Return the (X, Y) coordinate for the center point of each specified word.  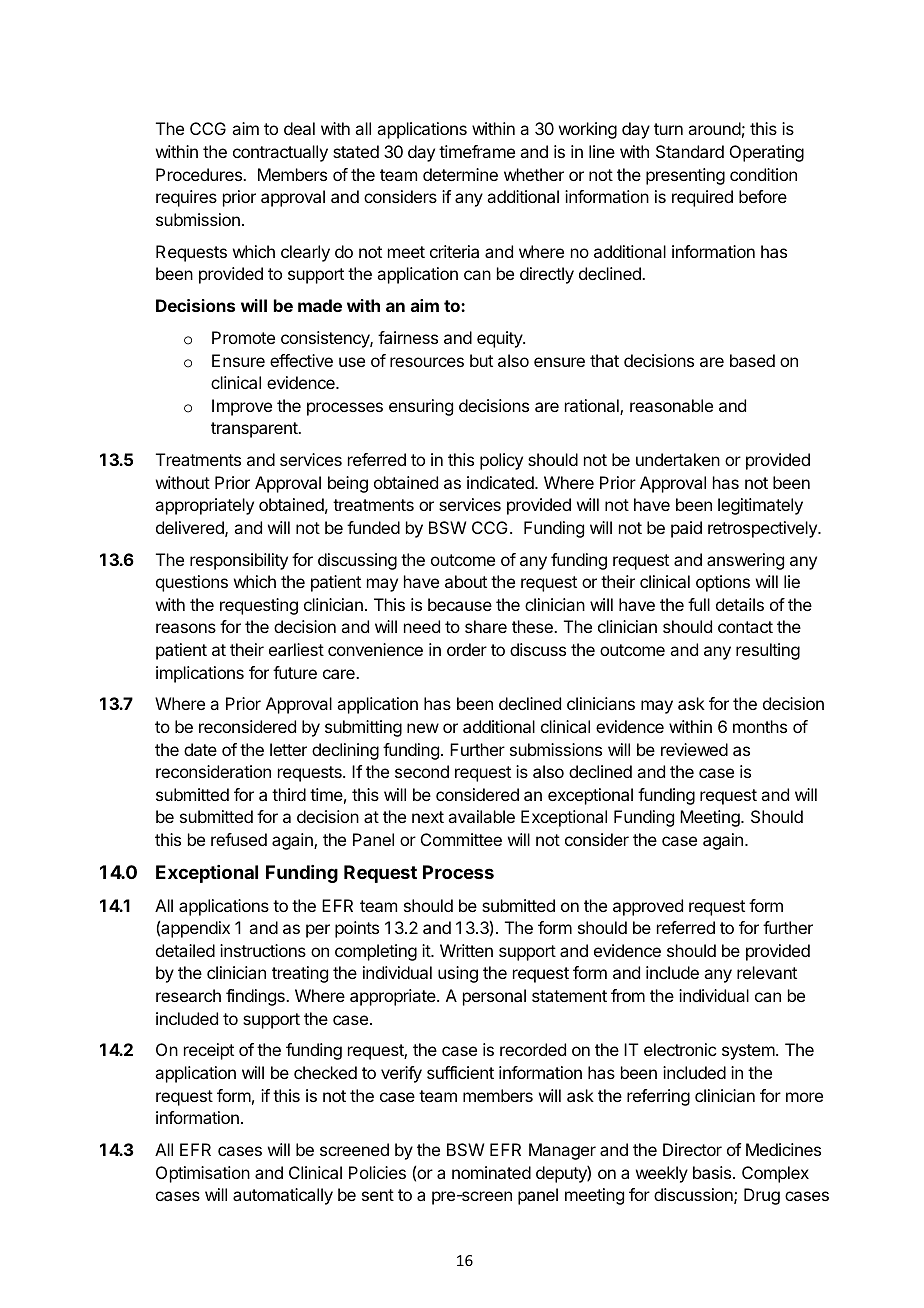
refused (239, 839)
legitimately (760, 506)
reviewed (694, 749)
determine (460, 174)
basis (712, 1172)
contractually (280, 153)
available (481, 816)
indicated (501, 482)
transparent (255, 430)
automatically (283, 1196)
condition (763, 174)
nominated (491, 1172)
